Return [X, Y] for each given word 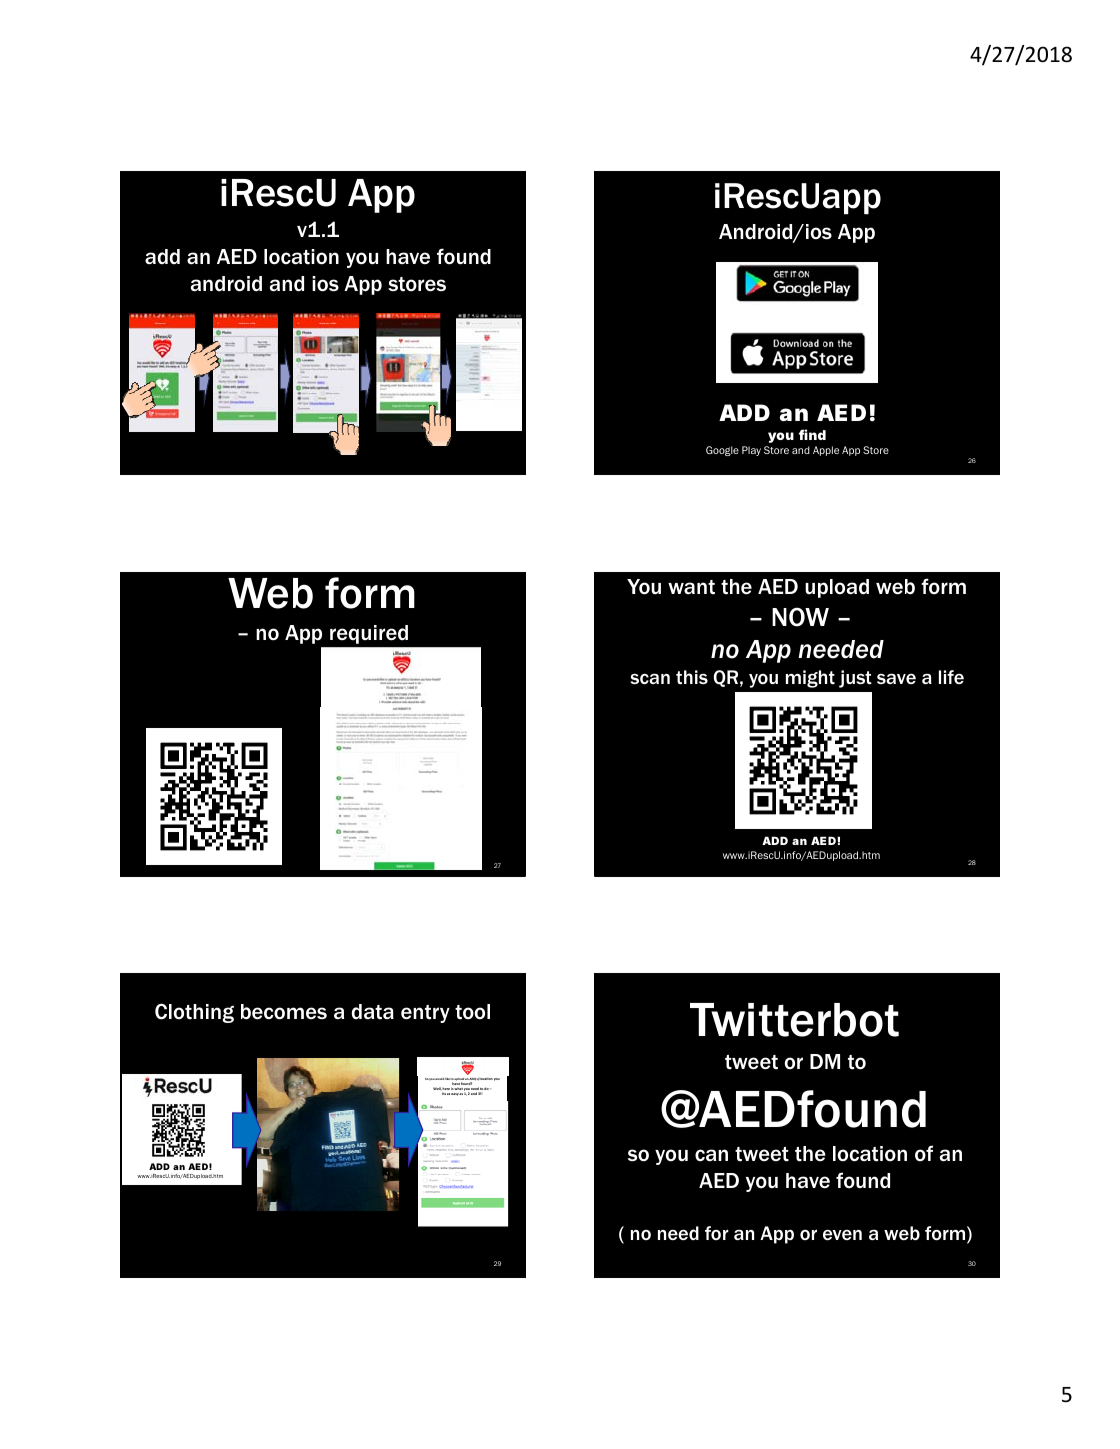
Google [722, 451]
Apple [826, 451]
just [855, 679]
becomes [284, 1012]
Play [751, 451]
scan [650, 678]
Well [437, 1088]
